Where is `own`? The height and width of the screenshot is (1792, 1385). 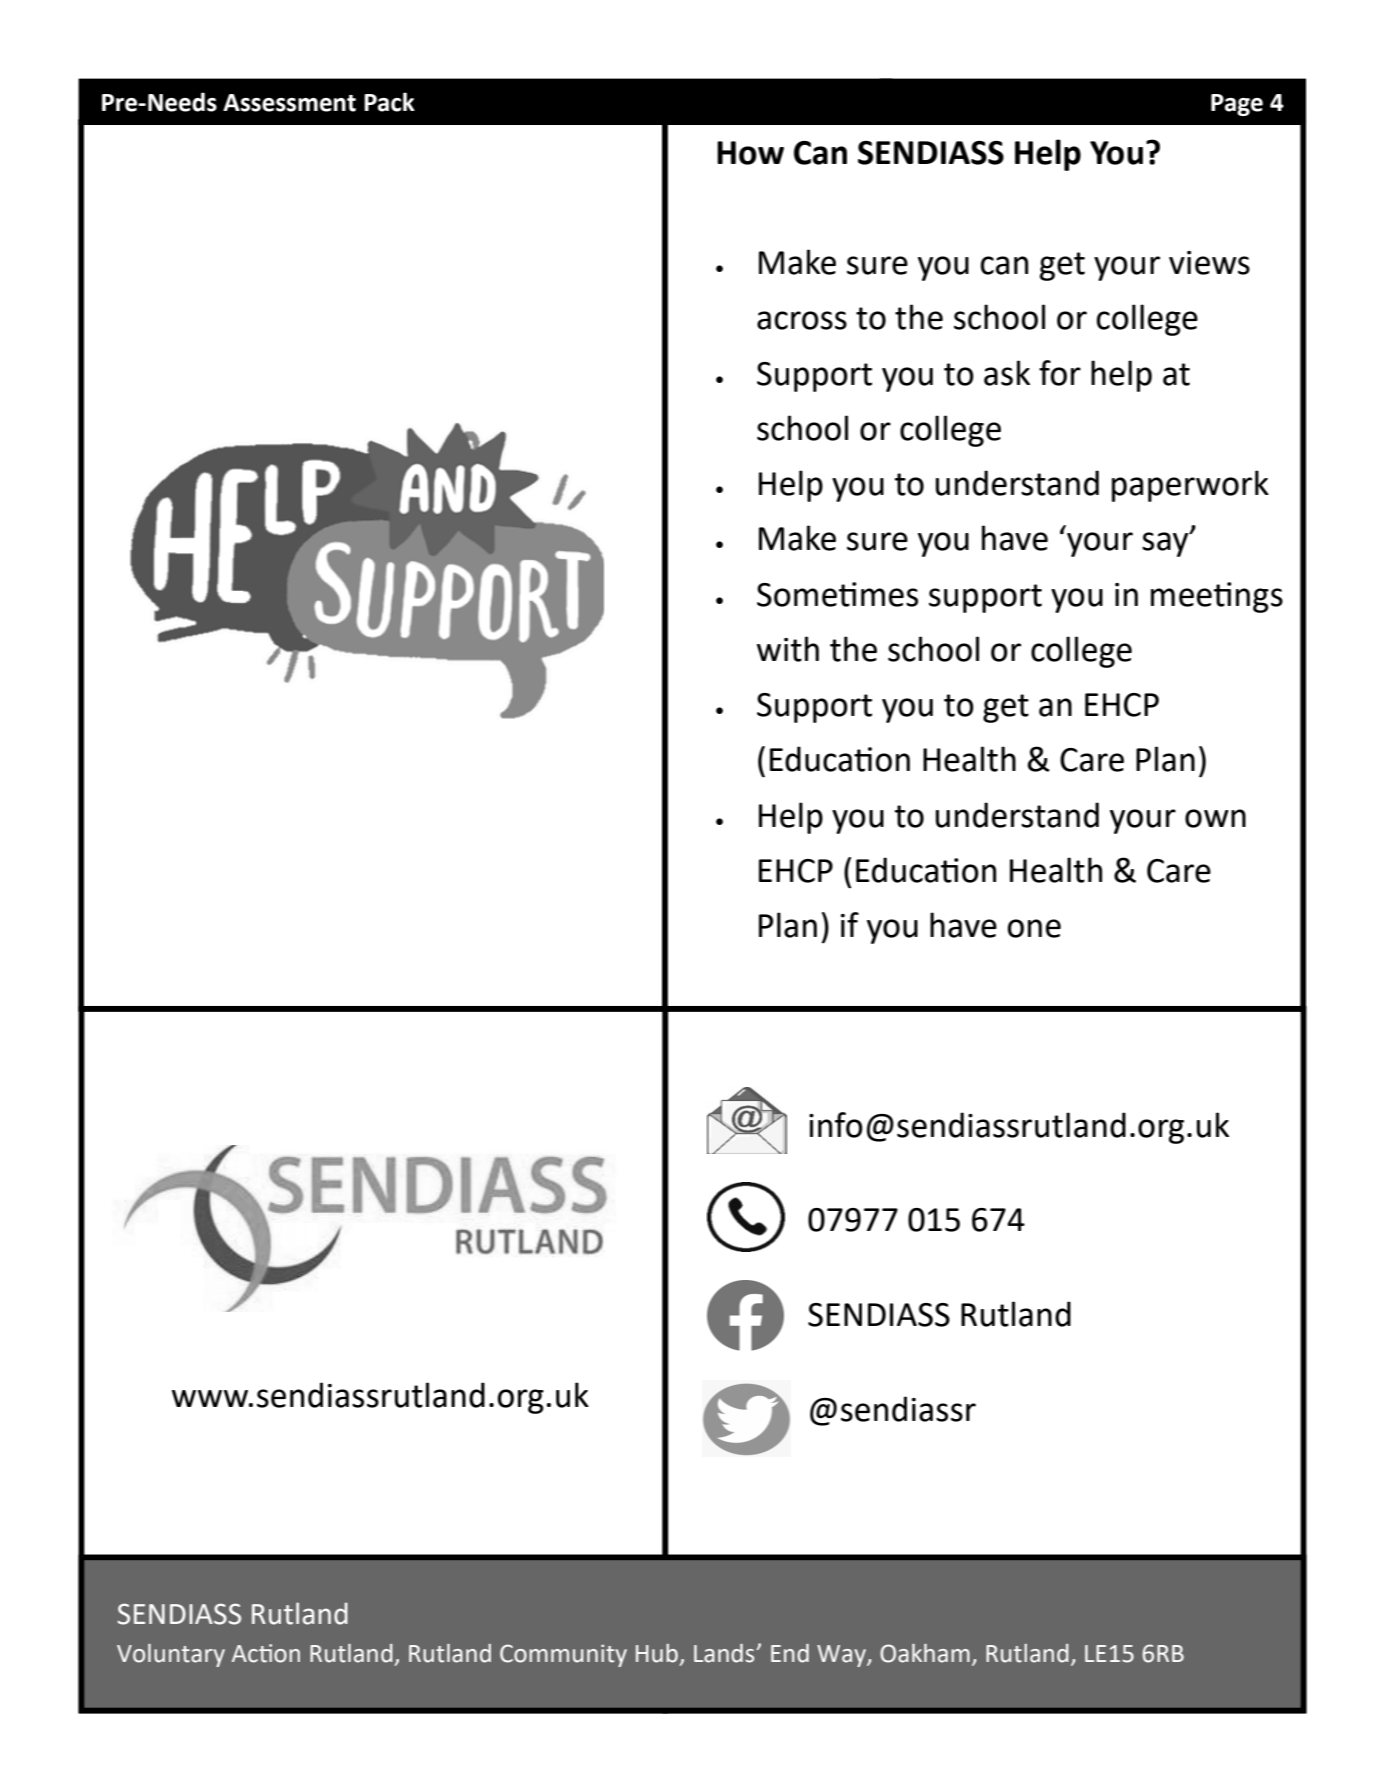
own is located at coordinates (1215, 818).
